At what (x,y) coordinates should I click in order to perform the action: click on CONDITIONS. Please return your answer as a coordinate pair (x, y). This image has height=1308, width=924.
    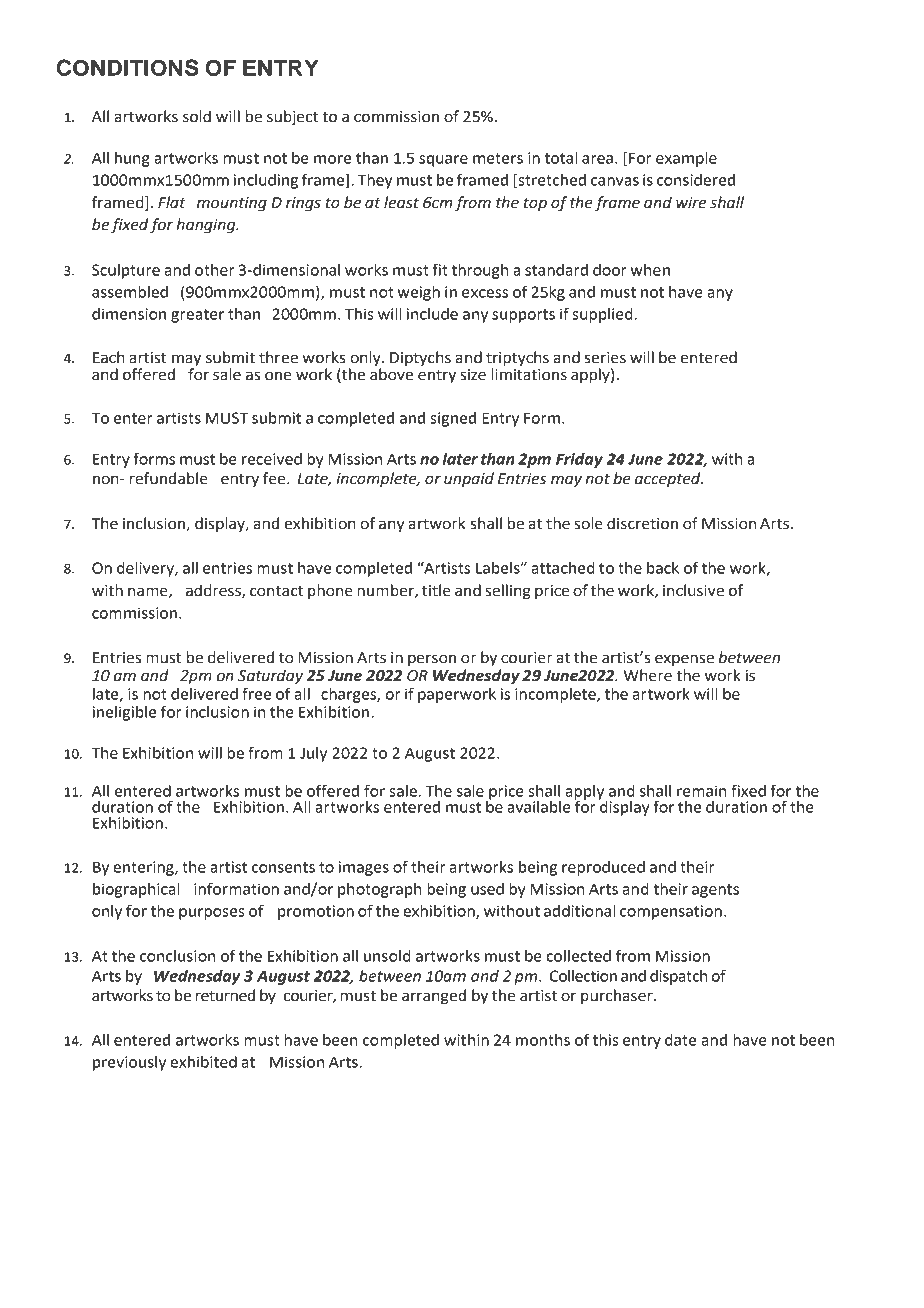
    Looking at the image, I should click on (127, 67).
